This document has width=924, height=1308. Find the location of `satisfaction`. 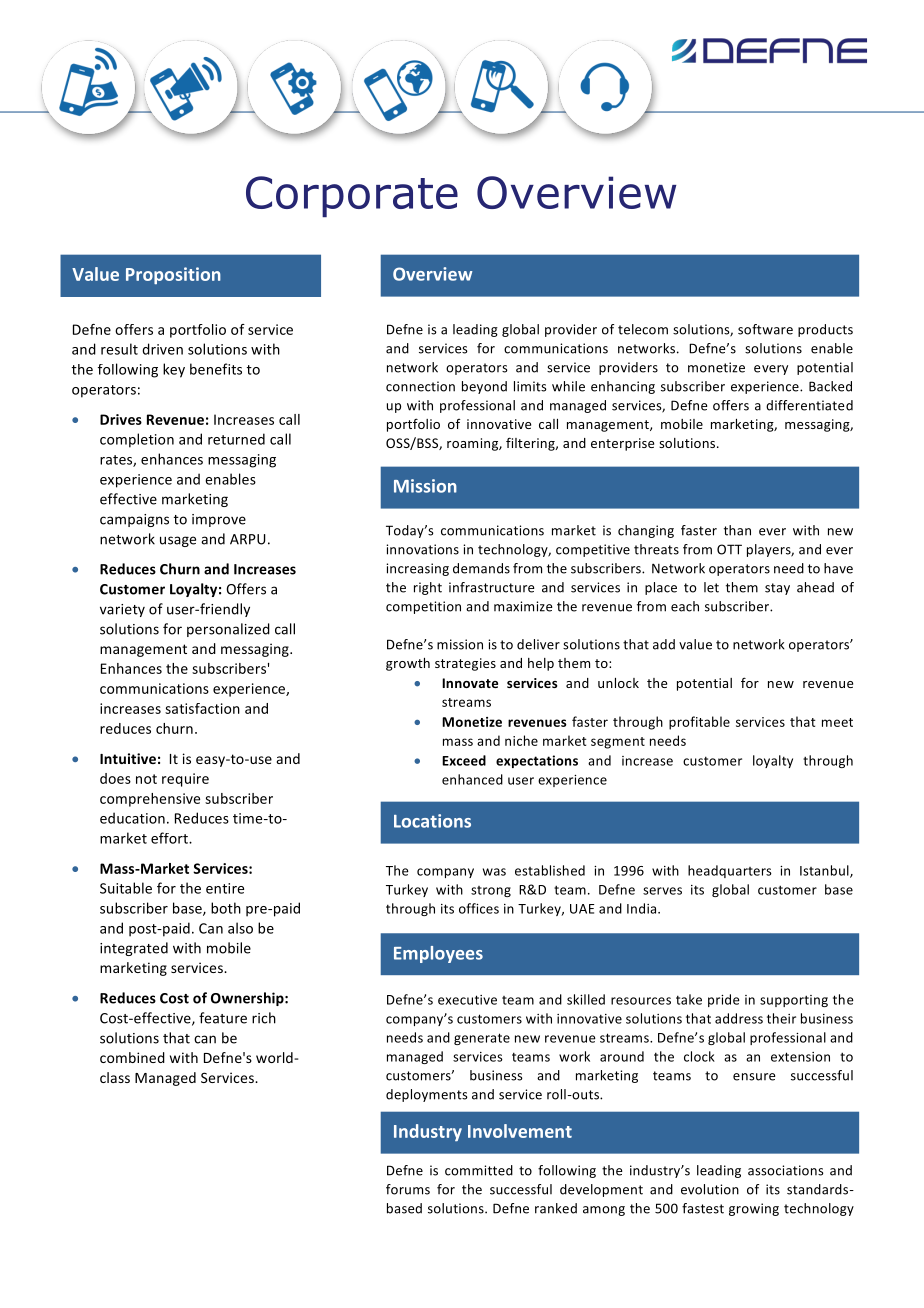

satisfaction is located at coordinates (202, 708).
